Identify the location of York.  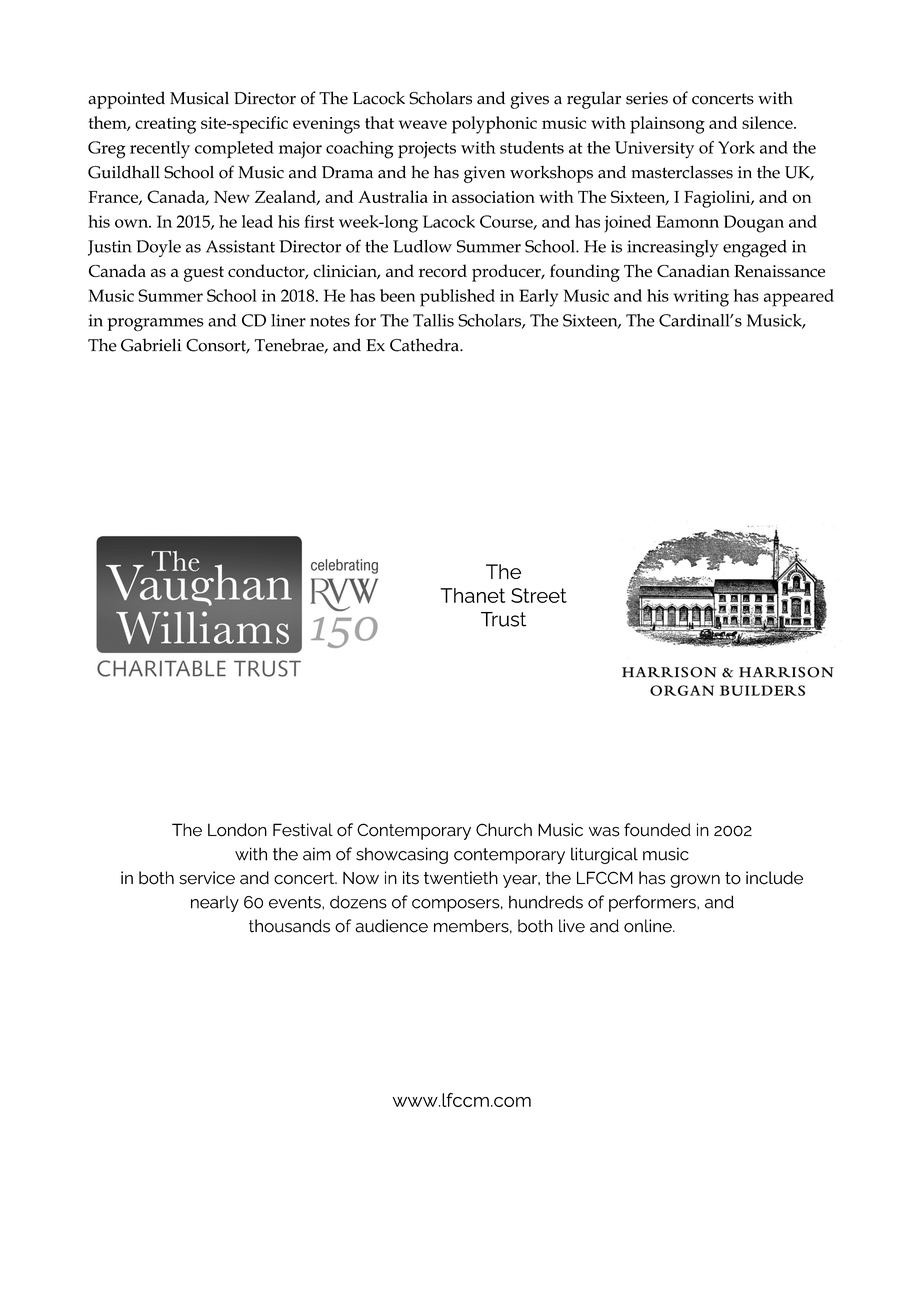
(736, 147).
